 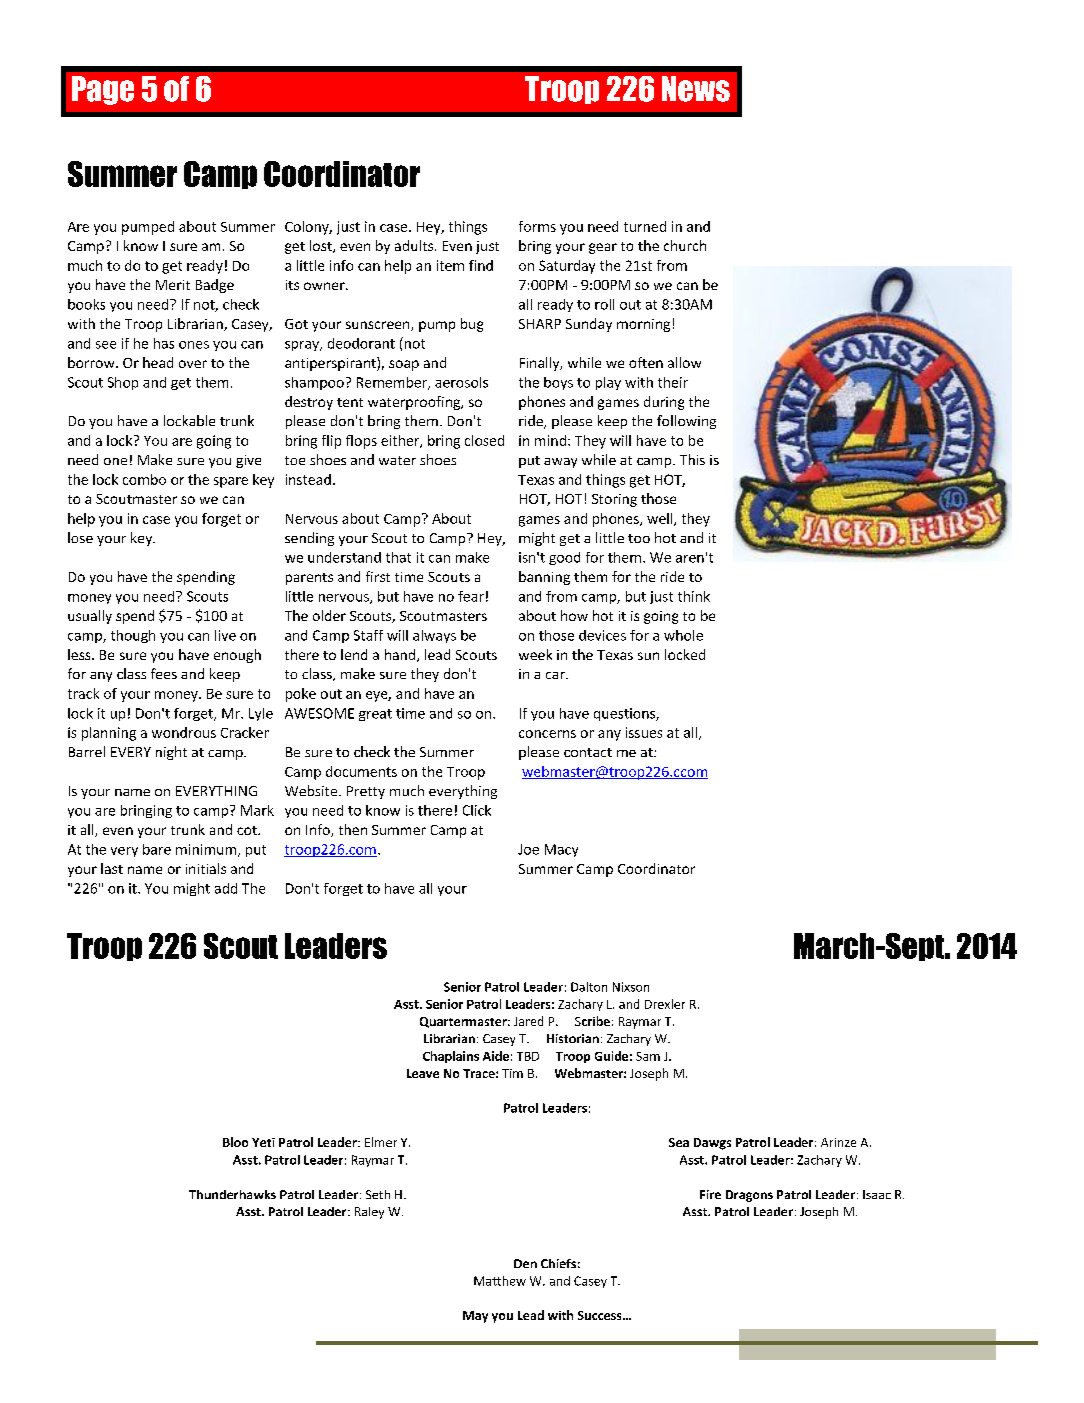 I want to click on Drexler, so click(x=665, y=1004).
